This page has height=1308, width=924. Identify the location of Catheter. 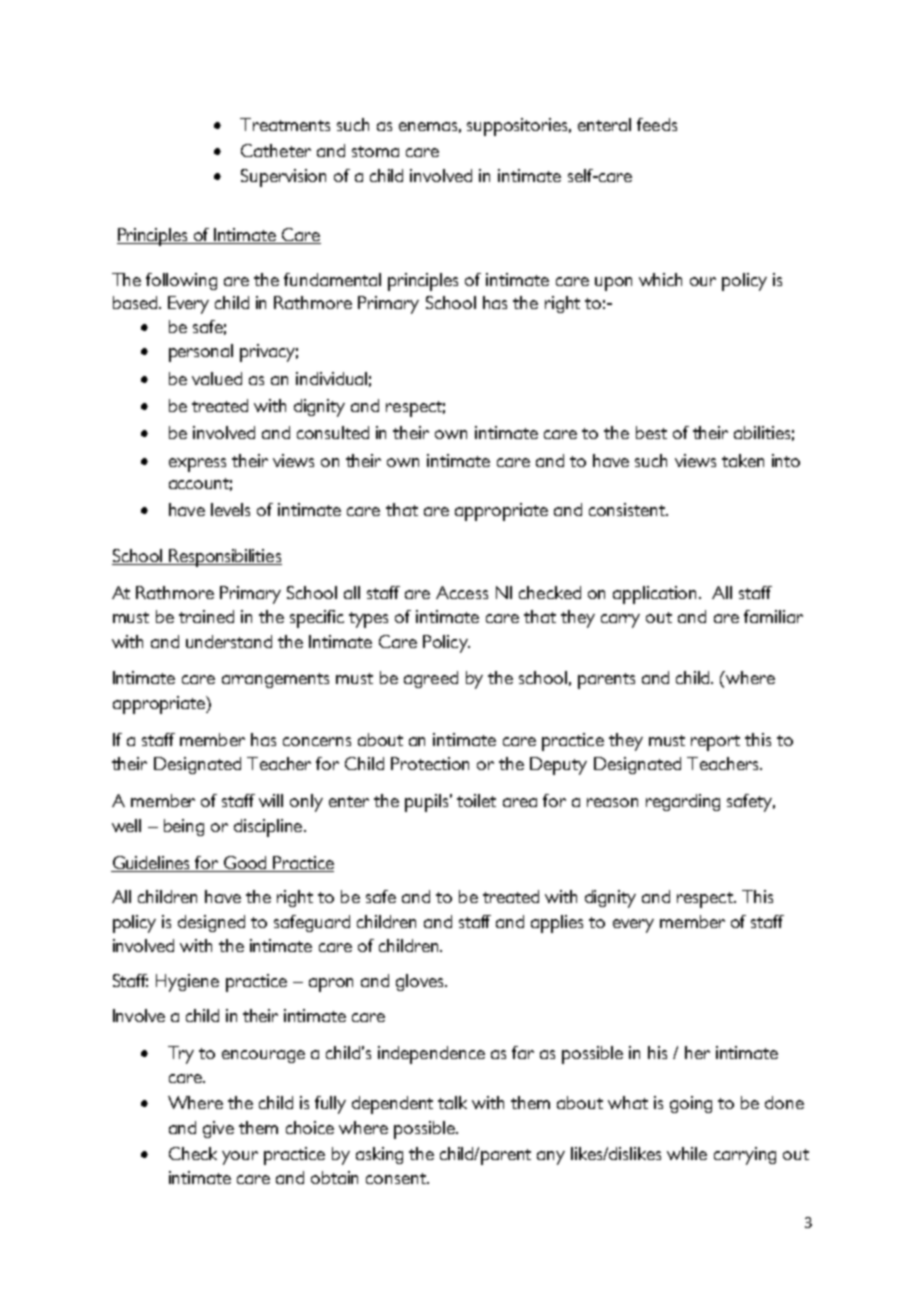
(276, 150).
